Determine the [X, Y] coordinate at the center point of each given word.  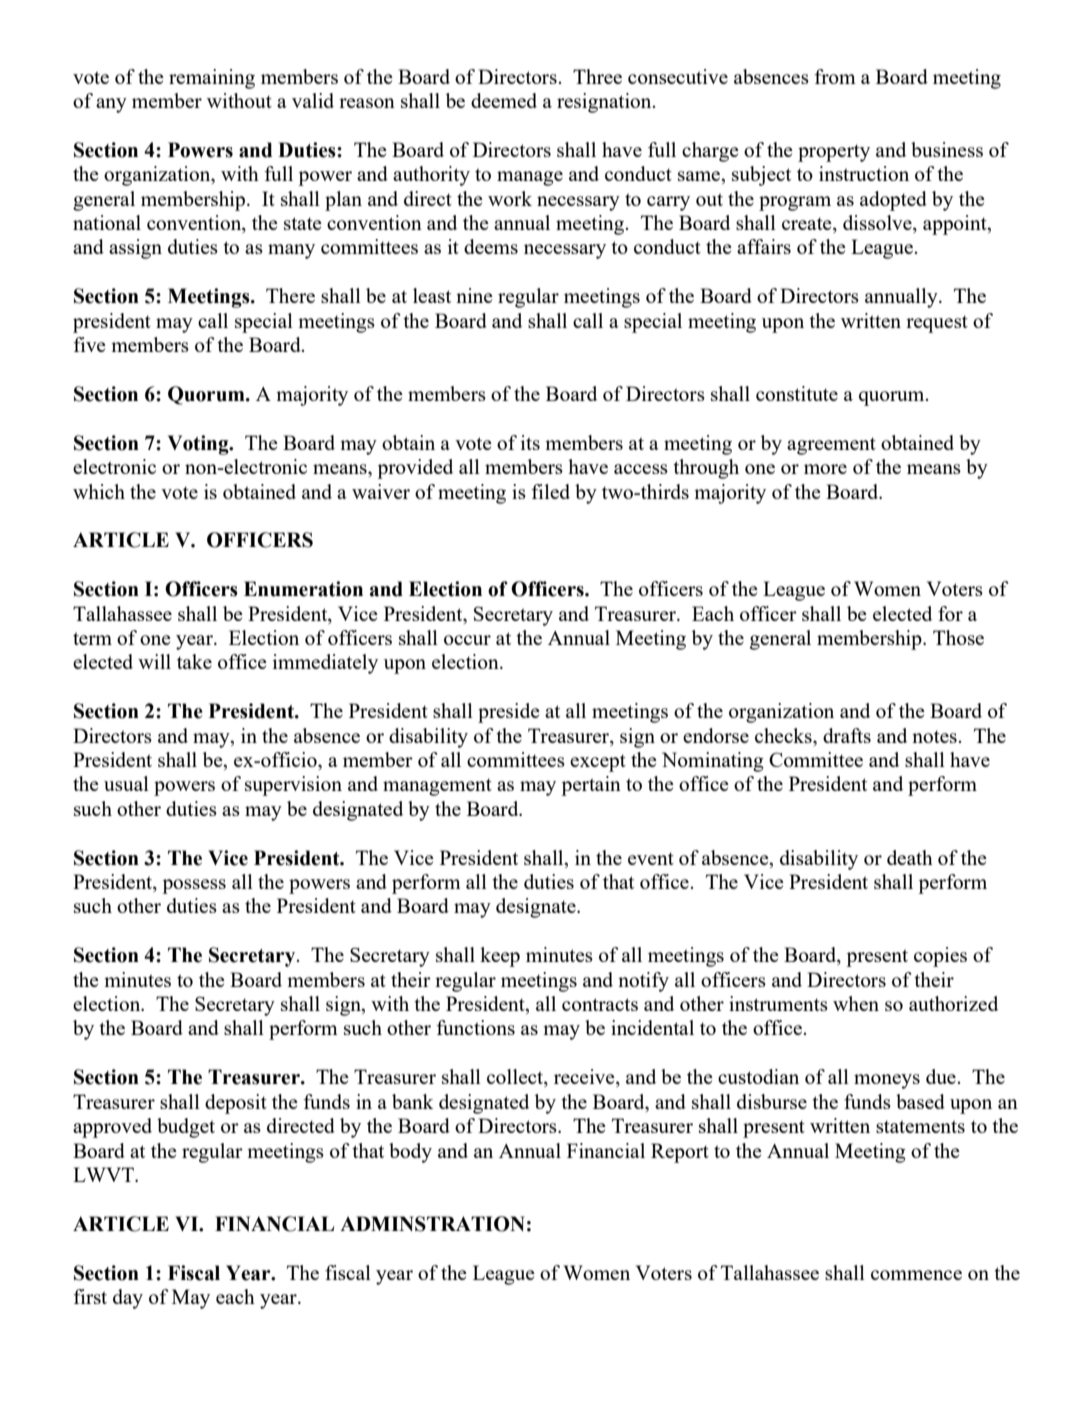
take [194, 661]
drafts [847, 735]
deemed [504, 100]
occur [467, 640]
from [835, 76]
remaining [212, 79]
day [128, 1299]
